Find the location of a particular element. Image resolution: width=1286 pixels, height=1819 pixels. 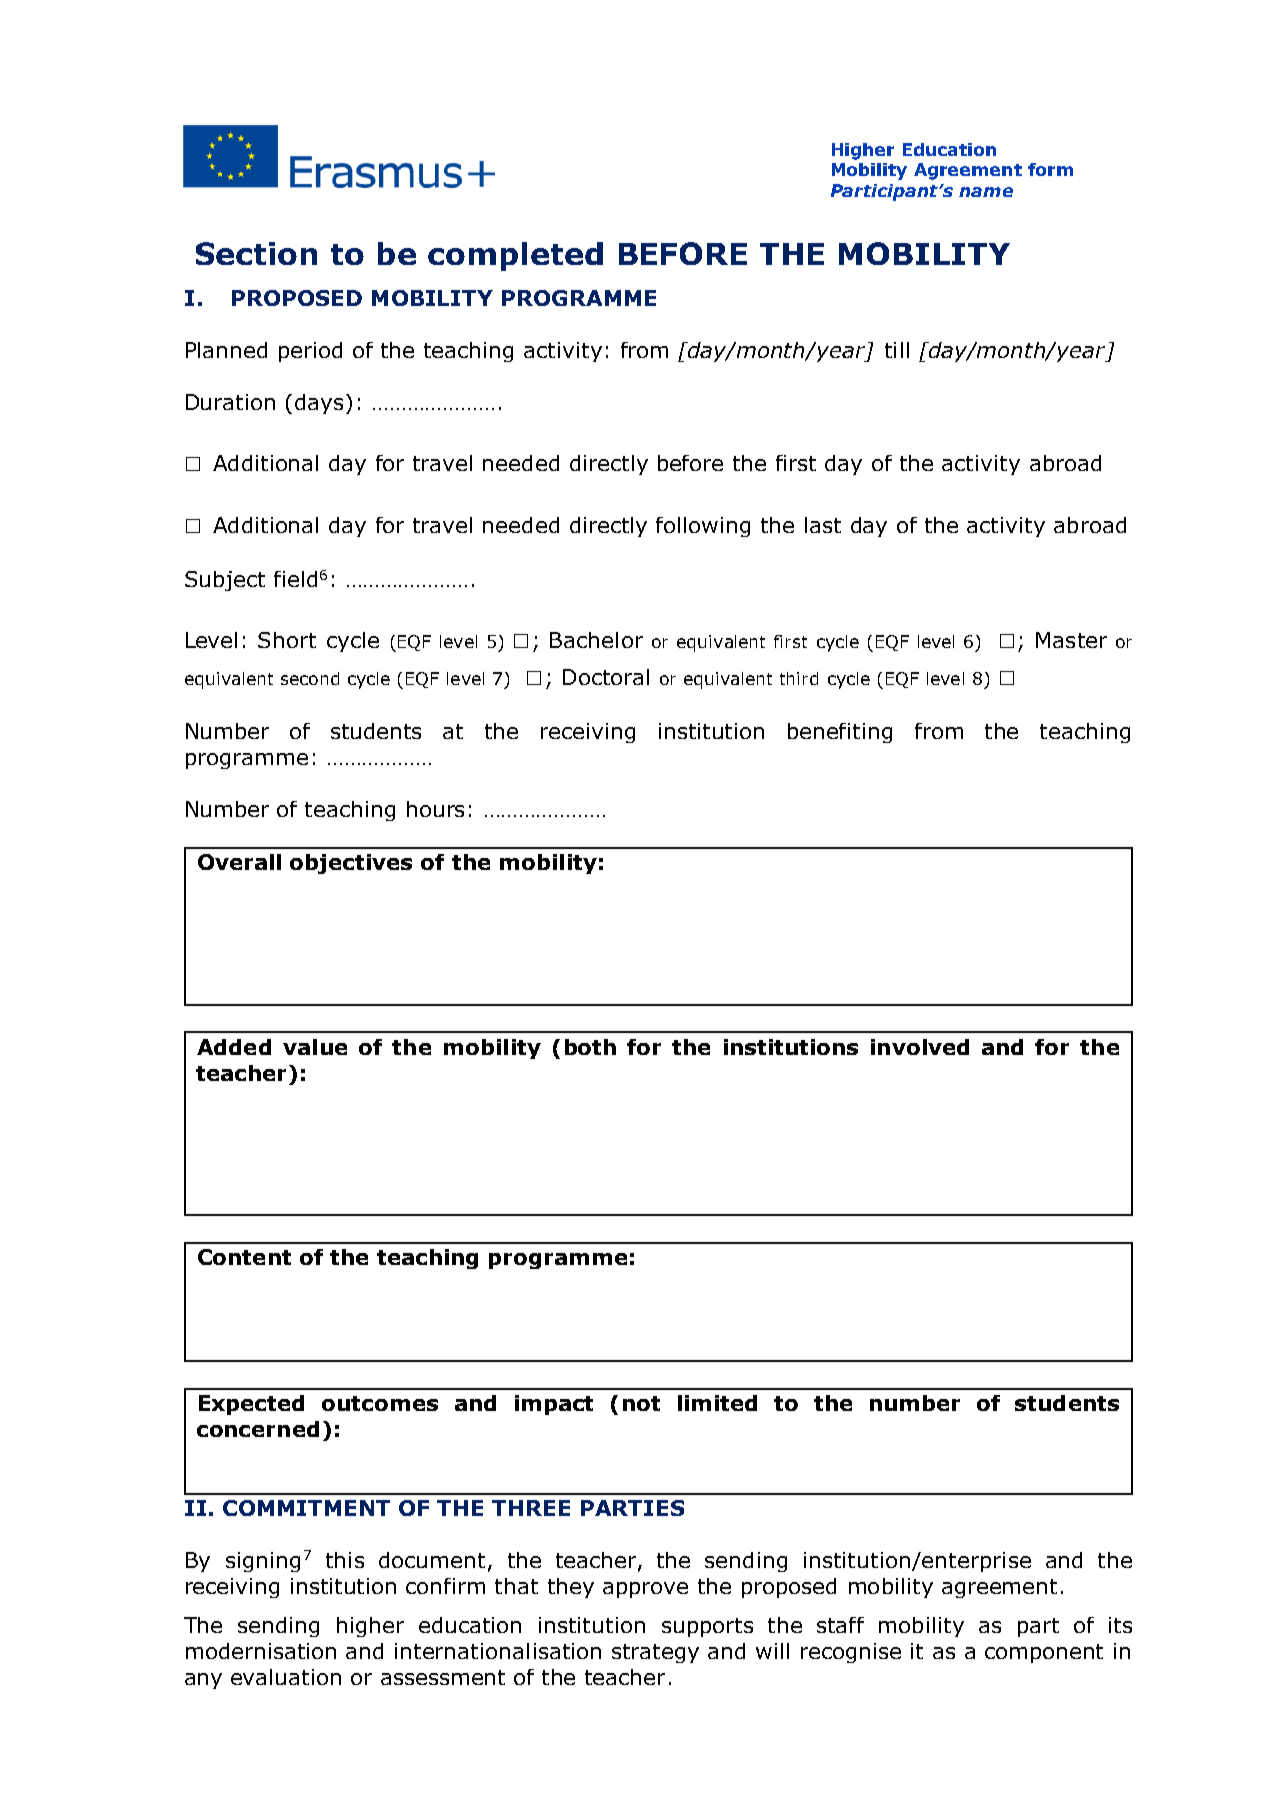

modernisation is located at coordinates (261, 1651).
